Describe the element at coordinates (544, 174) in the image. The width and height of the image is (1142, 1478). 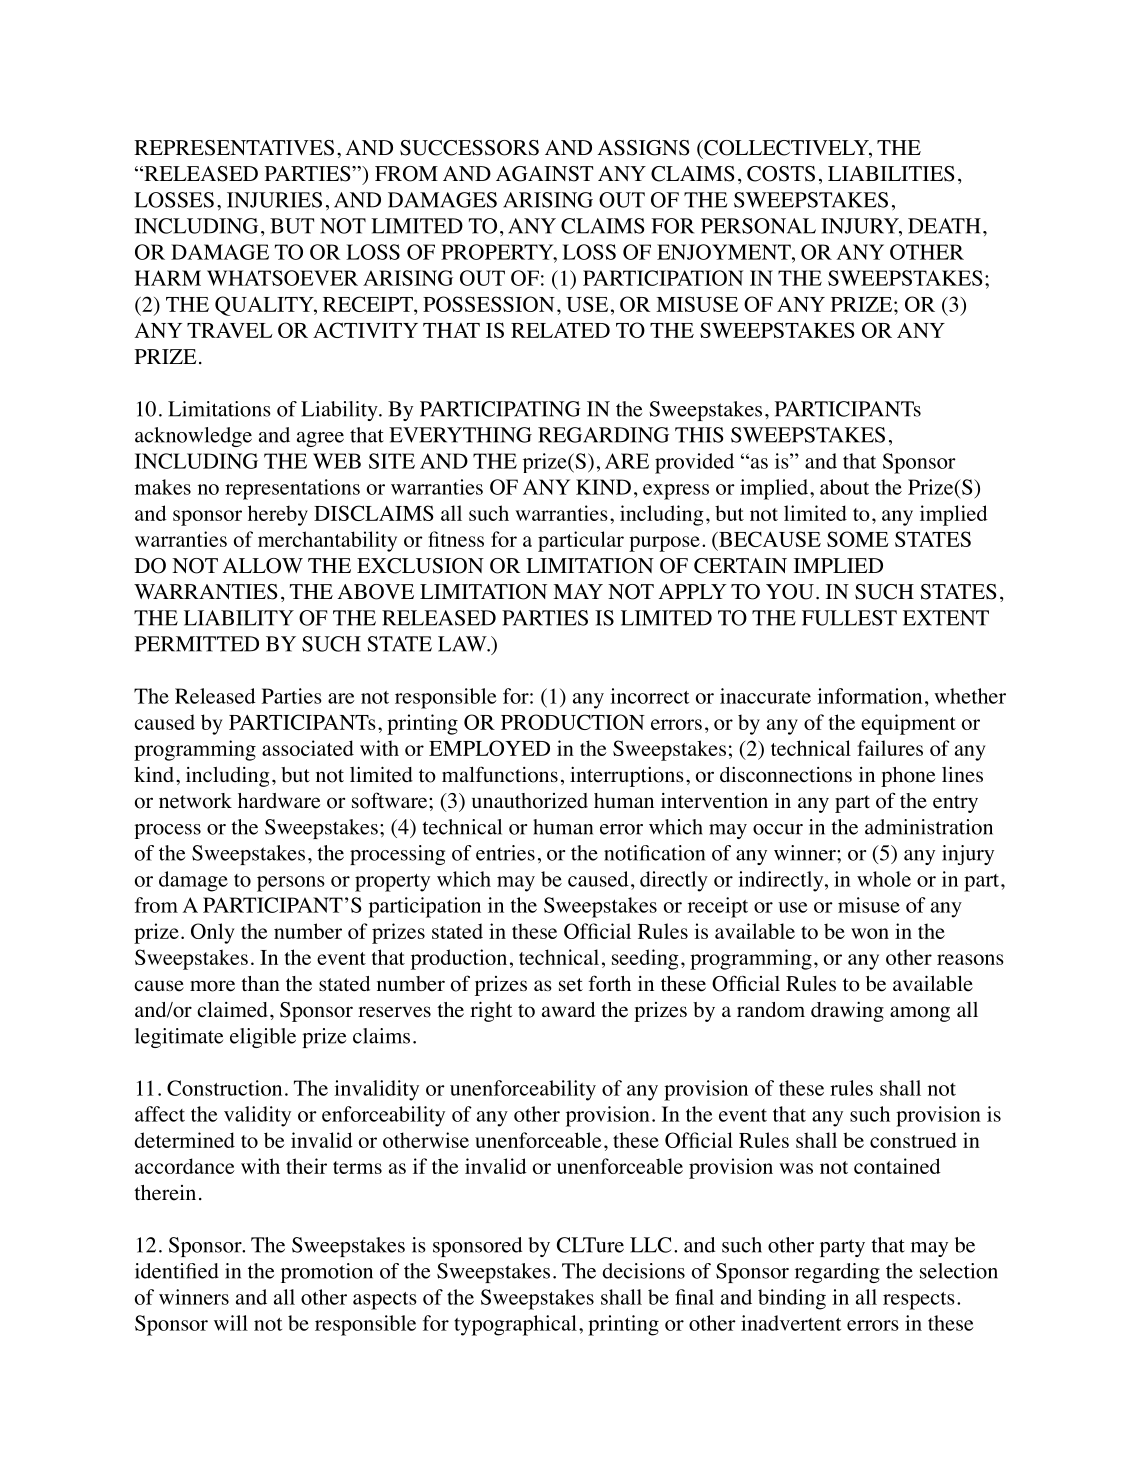
I see `AGAINST` at that location.
